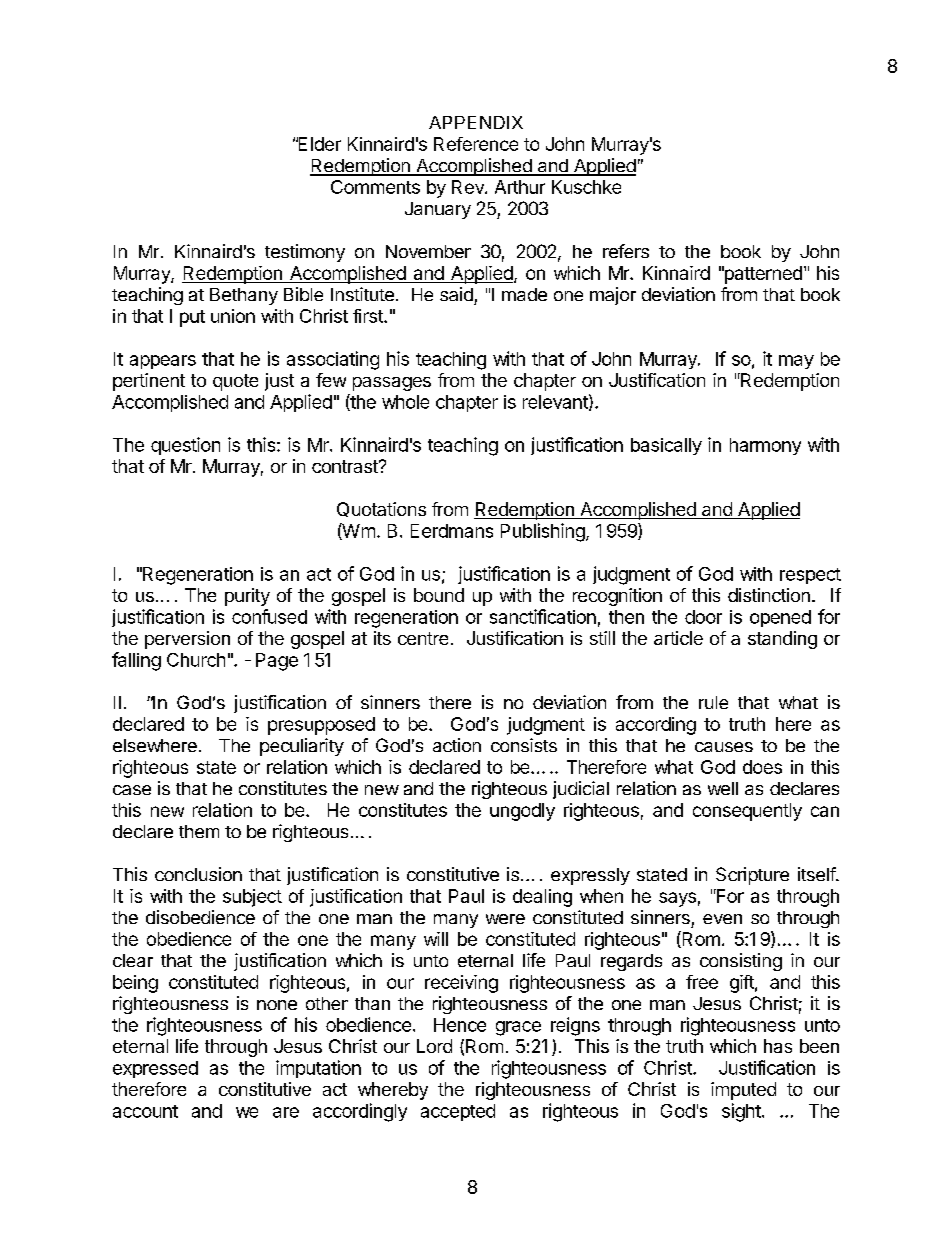 The height and width of the image is (1233, 952). I want to click on expressed, so click(155, 1069).
